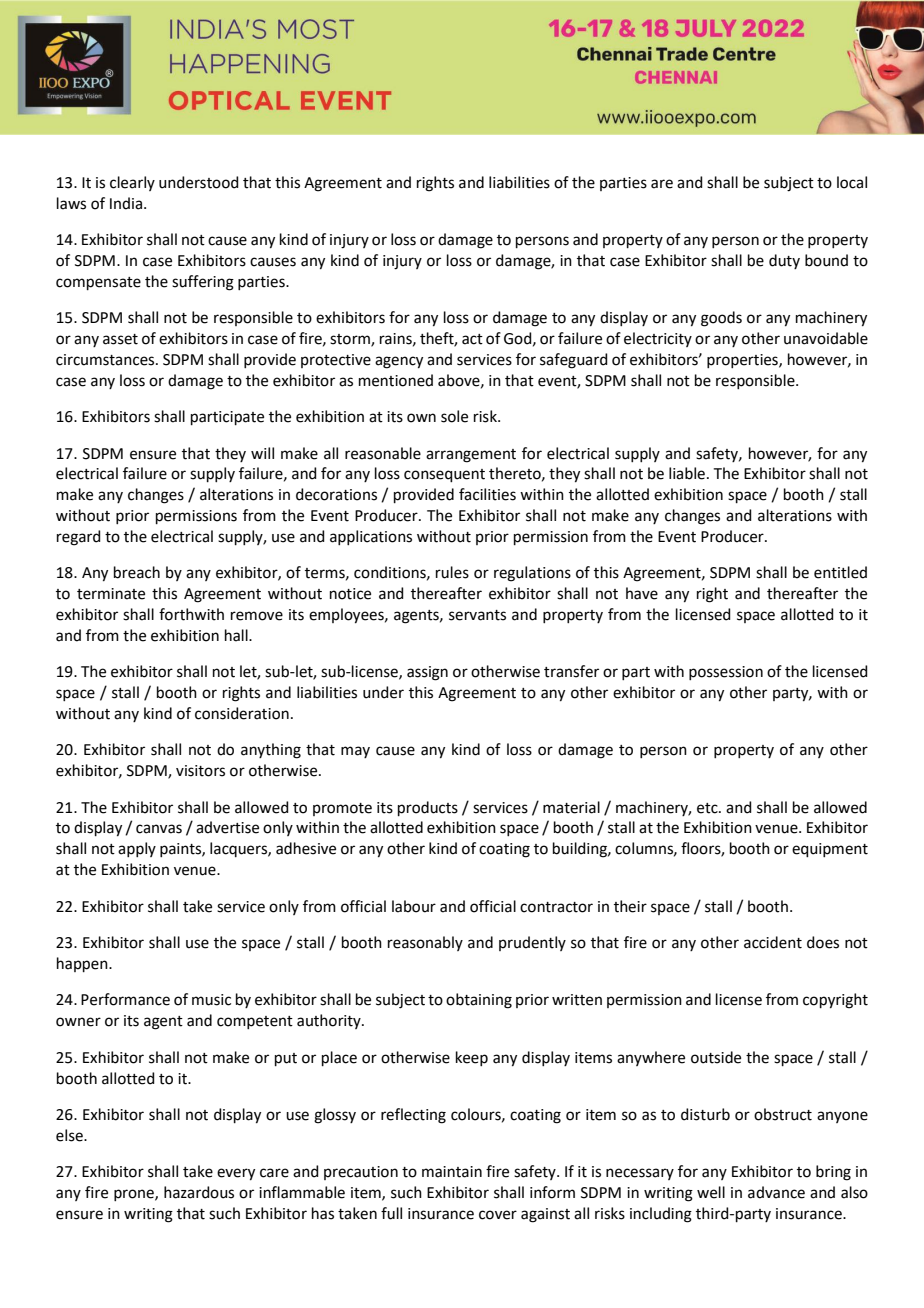 This page has width=924, height=1308. I want to click on consideration, so click(242, 713).
